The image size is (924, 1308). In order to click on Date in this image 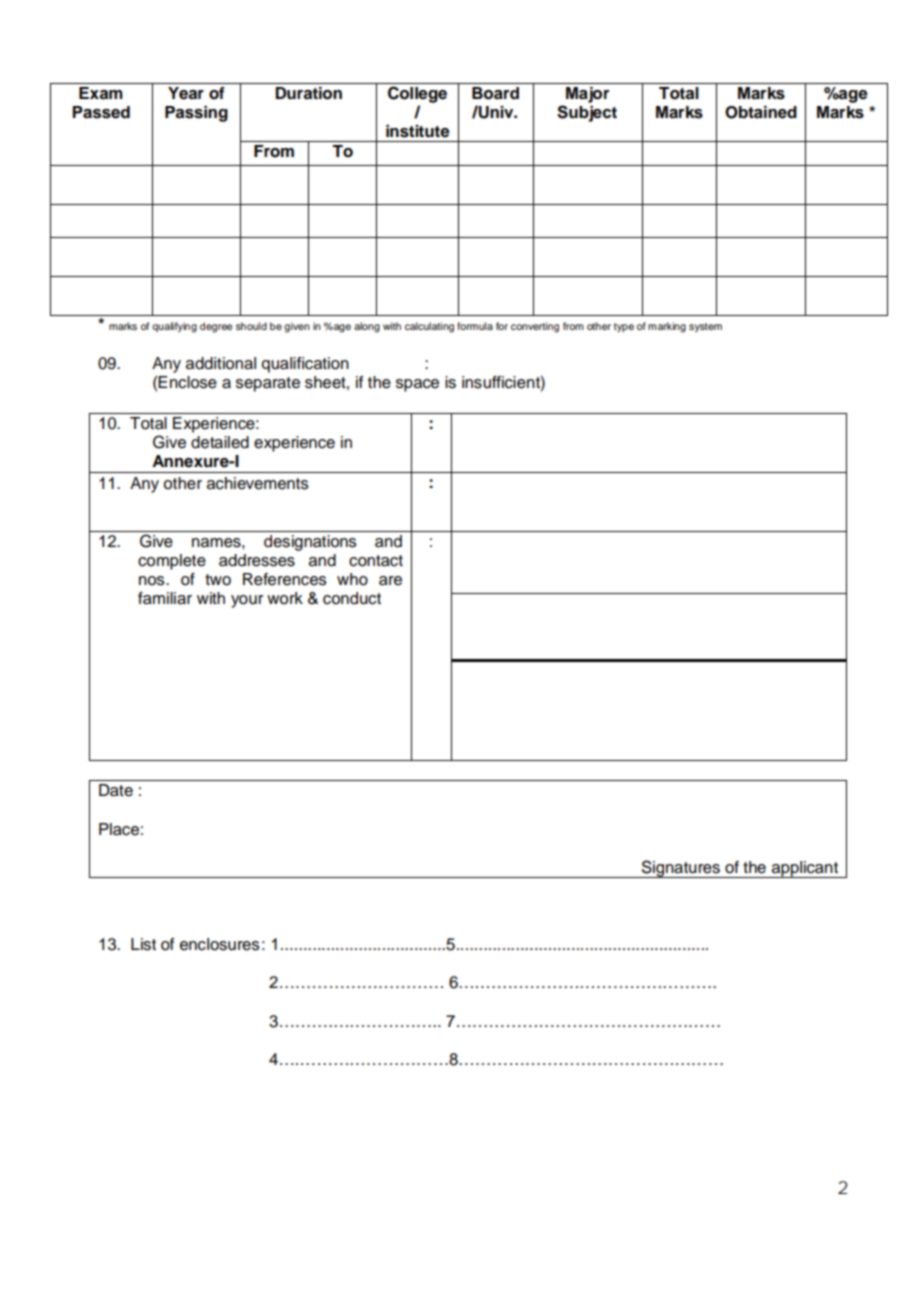, I will do `click(116, 790)`.
